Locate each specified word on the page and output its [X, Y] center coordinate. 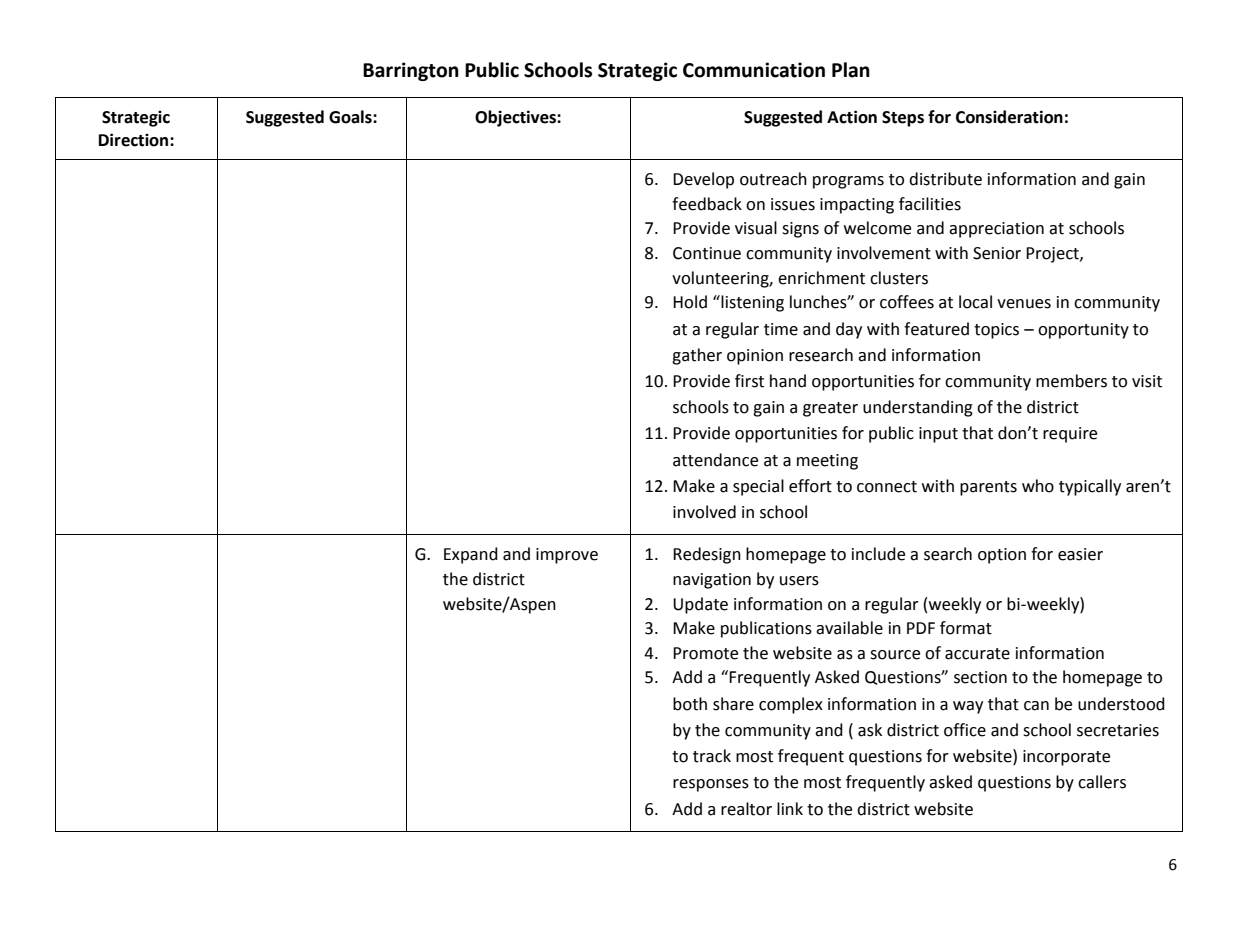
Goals [351, 117]
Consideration [1009, 117]
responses [711, 785]
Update [700, 605]
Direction [135, 140]
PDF [921, 628]
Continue [707, 253]
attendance [715, 460]
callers [1102, 782]
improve [567, 556]
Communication [754, 70]
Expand [471, 555]
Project [1053, 255]
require [1070, 435]
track [712, 756]
